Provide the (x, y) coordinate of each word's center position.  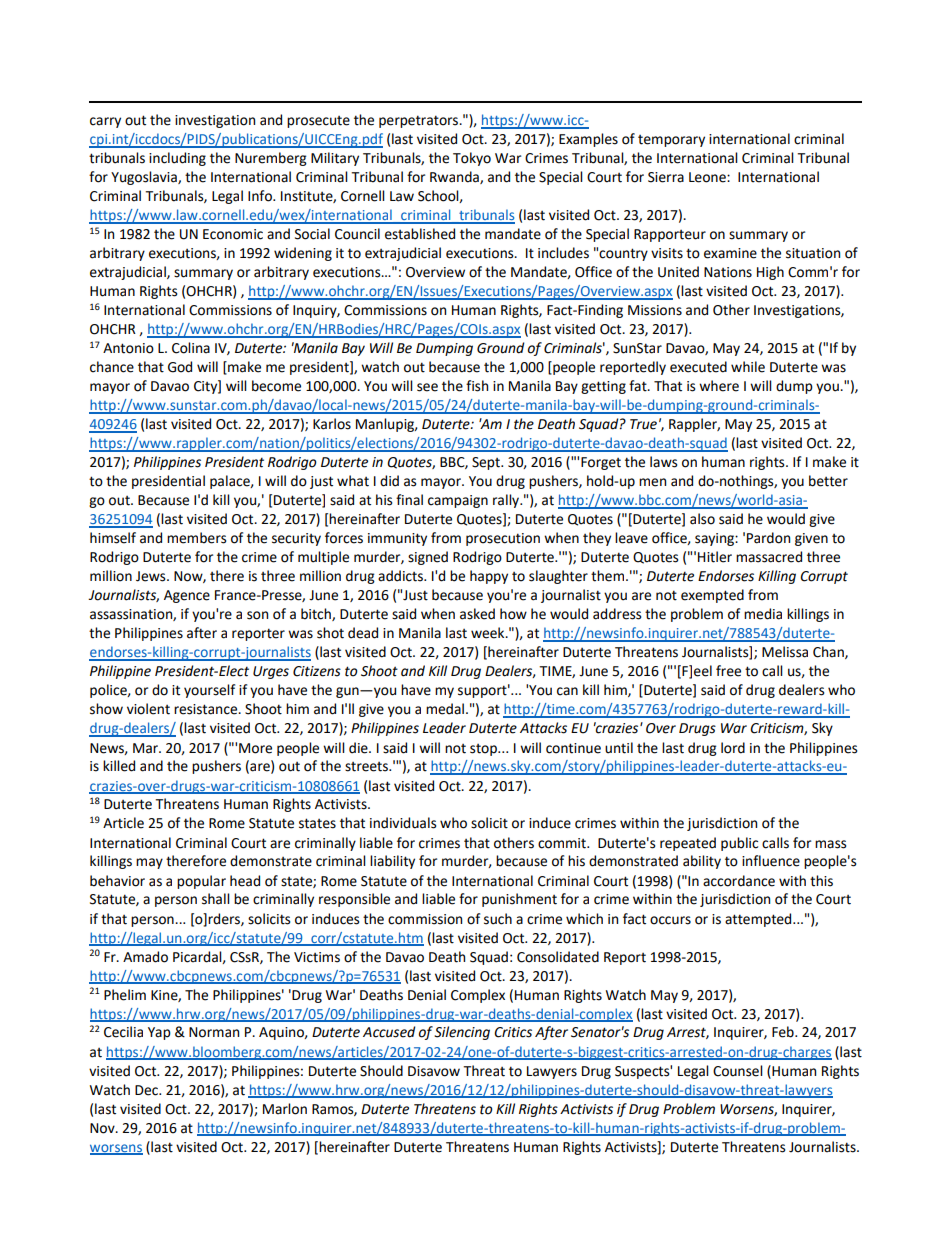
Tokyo (472, 159)
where (719, 386)
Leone (708, 177)
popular (201, 882)
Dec (147, 1090)
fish (477, 386)
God (180, 367)
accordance (739, 881)
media (763, 614)
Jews (152, 576)
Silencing (462, 1033)
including (177, 159)
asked (477, 614)
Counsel (738, 1071)
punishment (519, 900)
